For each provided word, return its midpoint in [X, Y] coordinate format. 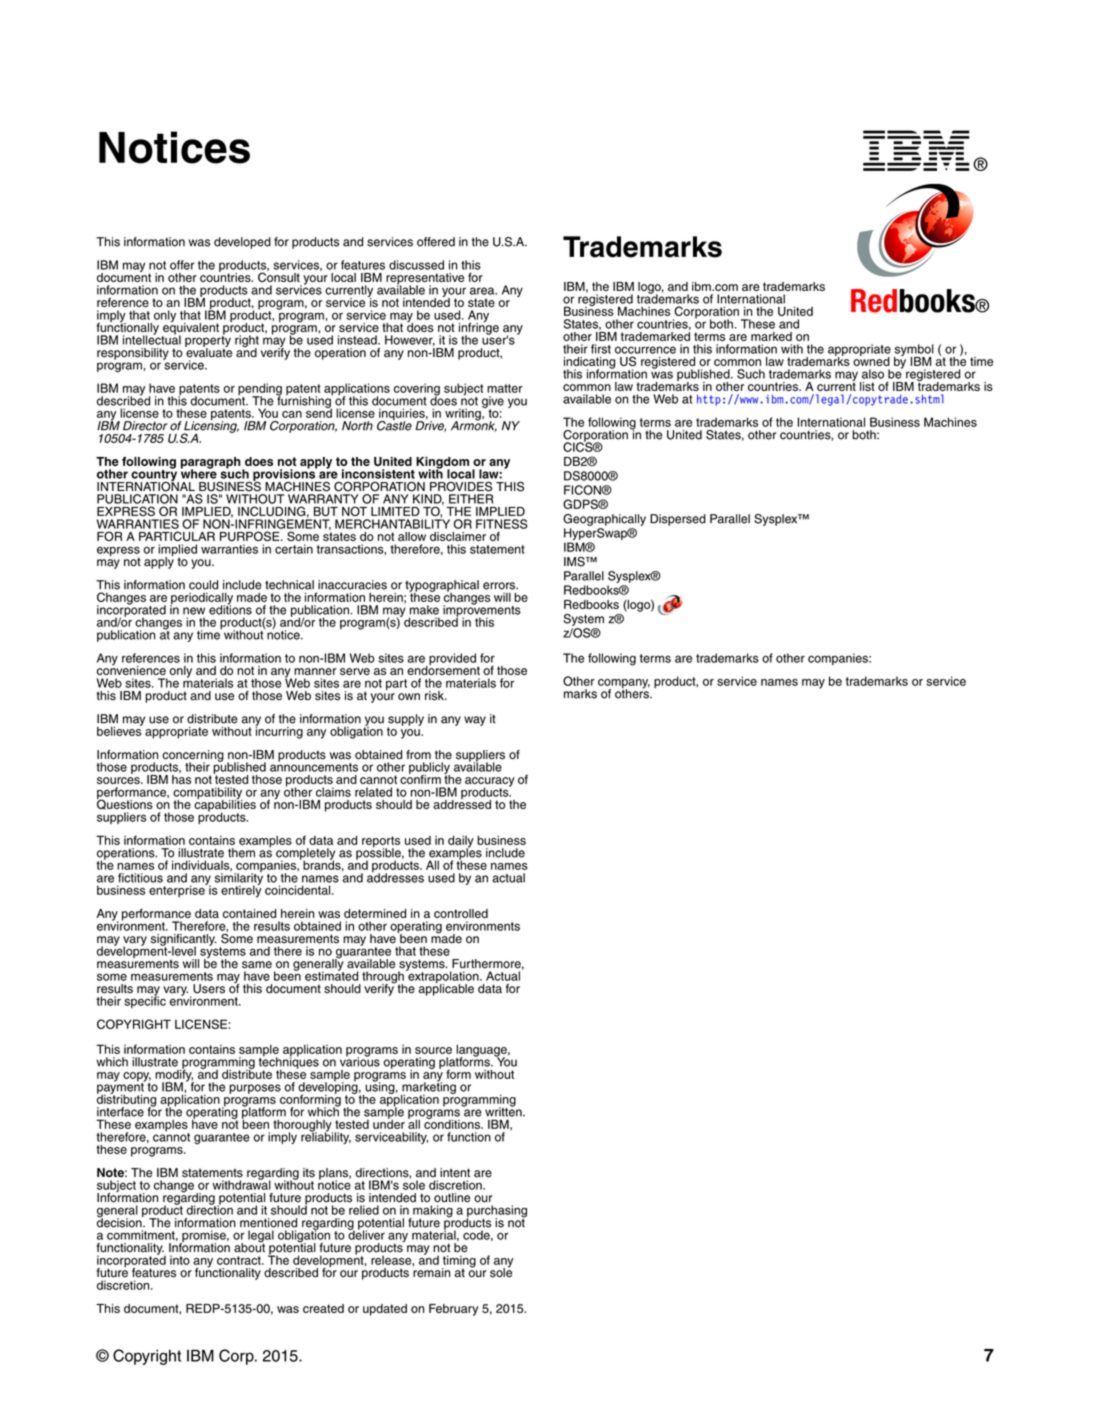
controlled [461, 913]
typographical [442, 587]
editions [230, 609]
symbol [914, 351]
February [453, 1310]
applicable [446, 989]
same [257, 965]
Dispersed [678, 520]
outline [452, 1198]
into [180, 1260]
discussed [416, 265]
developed [242, 243]
